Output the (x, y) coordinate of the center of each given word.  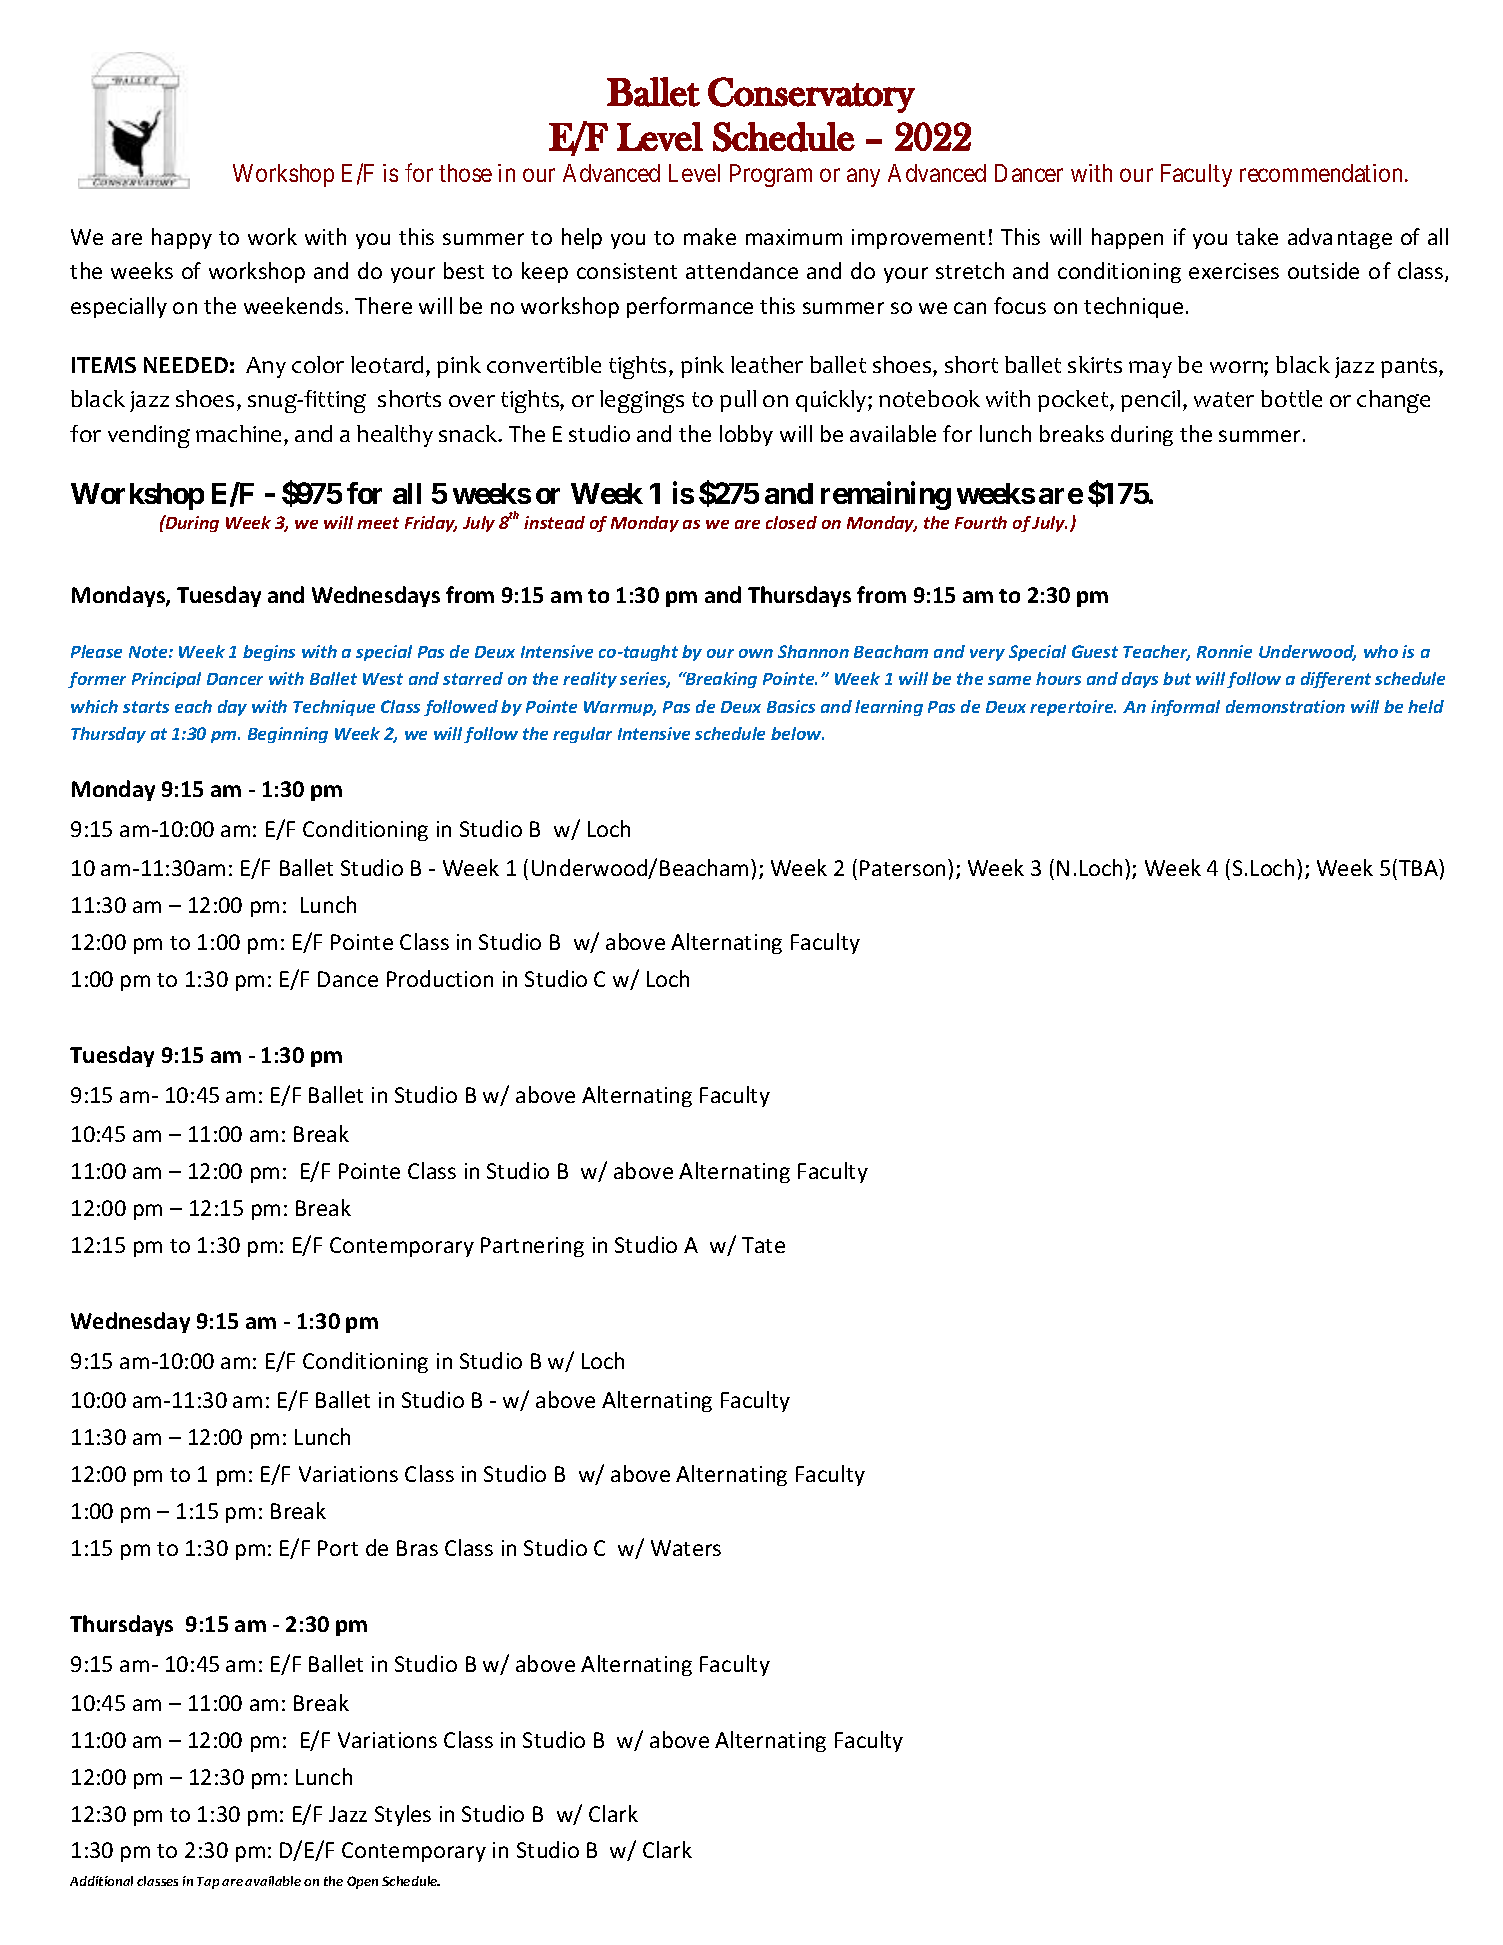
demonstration (1285, 706)
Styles (403, 1815)
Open (362, 1882)
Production (440, 978)
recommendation (1323, 173)
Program (771, 175)
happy (182, 238)
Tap (208, 1883)
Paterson (902, 868)
